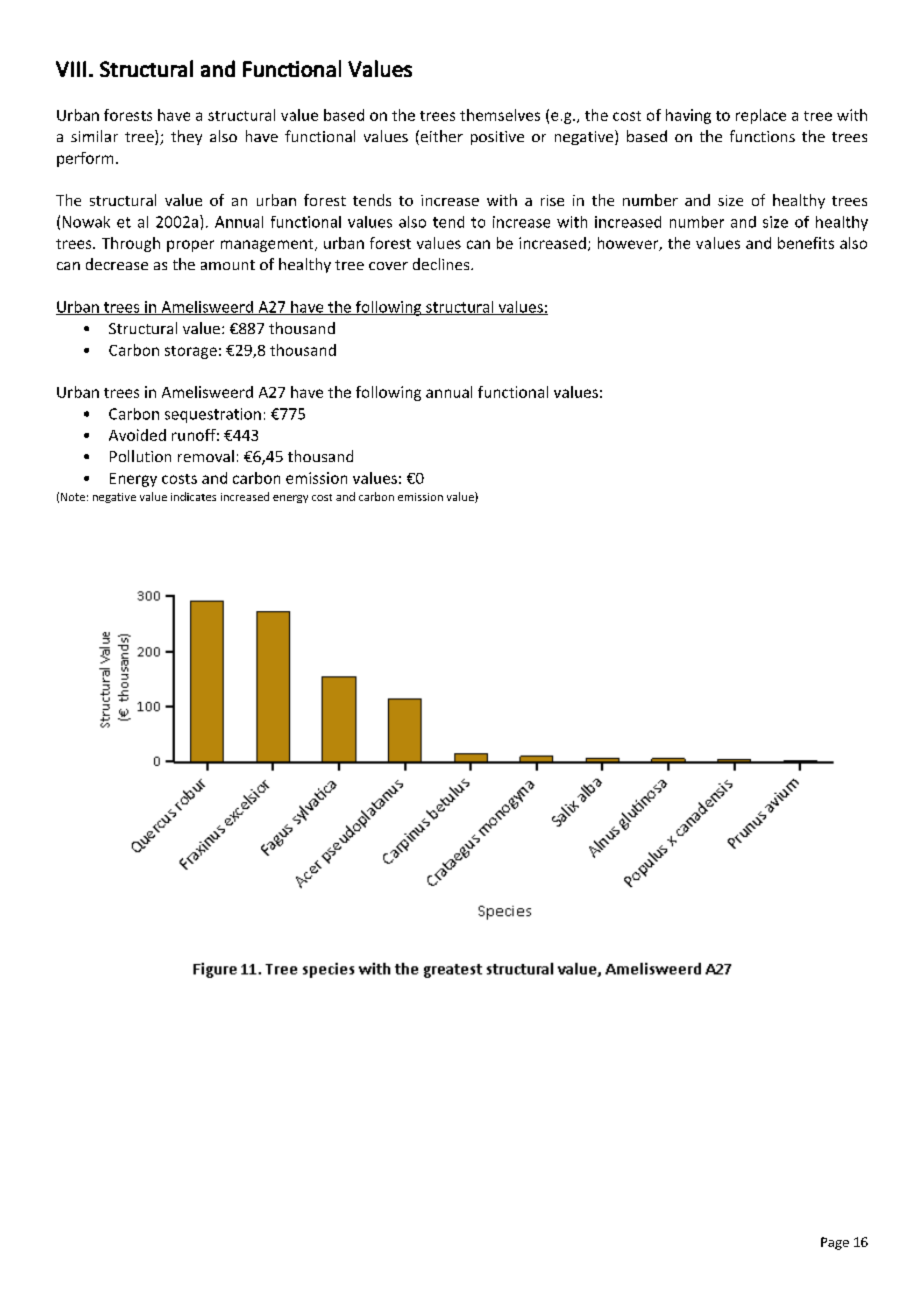 The width and height of the screenshot is (924, 1308). I want to click on they, so click(186, 137).
